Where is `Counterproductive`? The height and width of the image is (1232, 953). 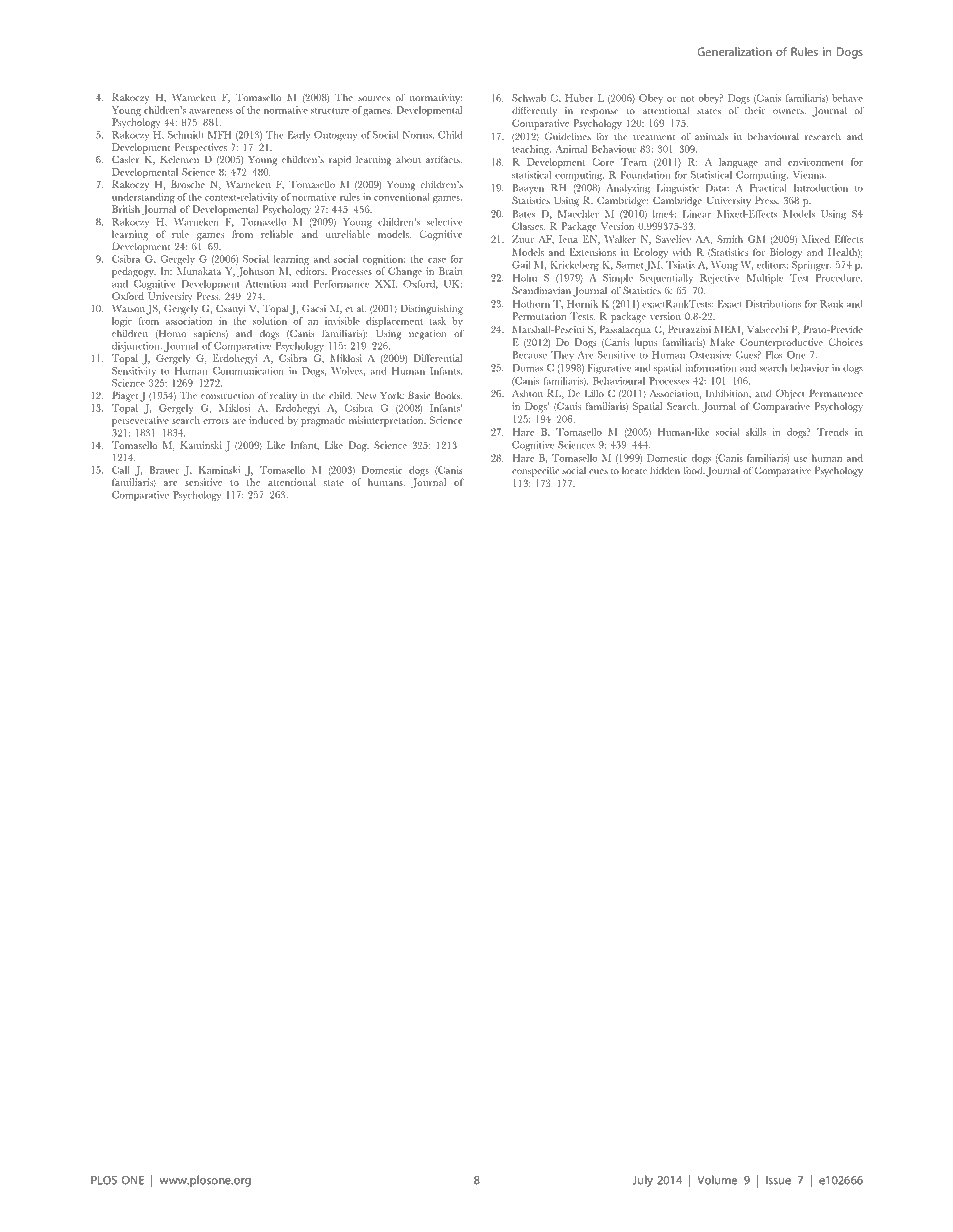 Counterproductive is located at coordinates (781, 343).
